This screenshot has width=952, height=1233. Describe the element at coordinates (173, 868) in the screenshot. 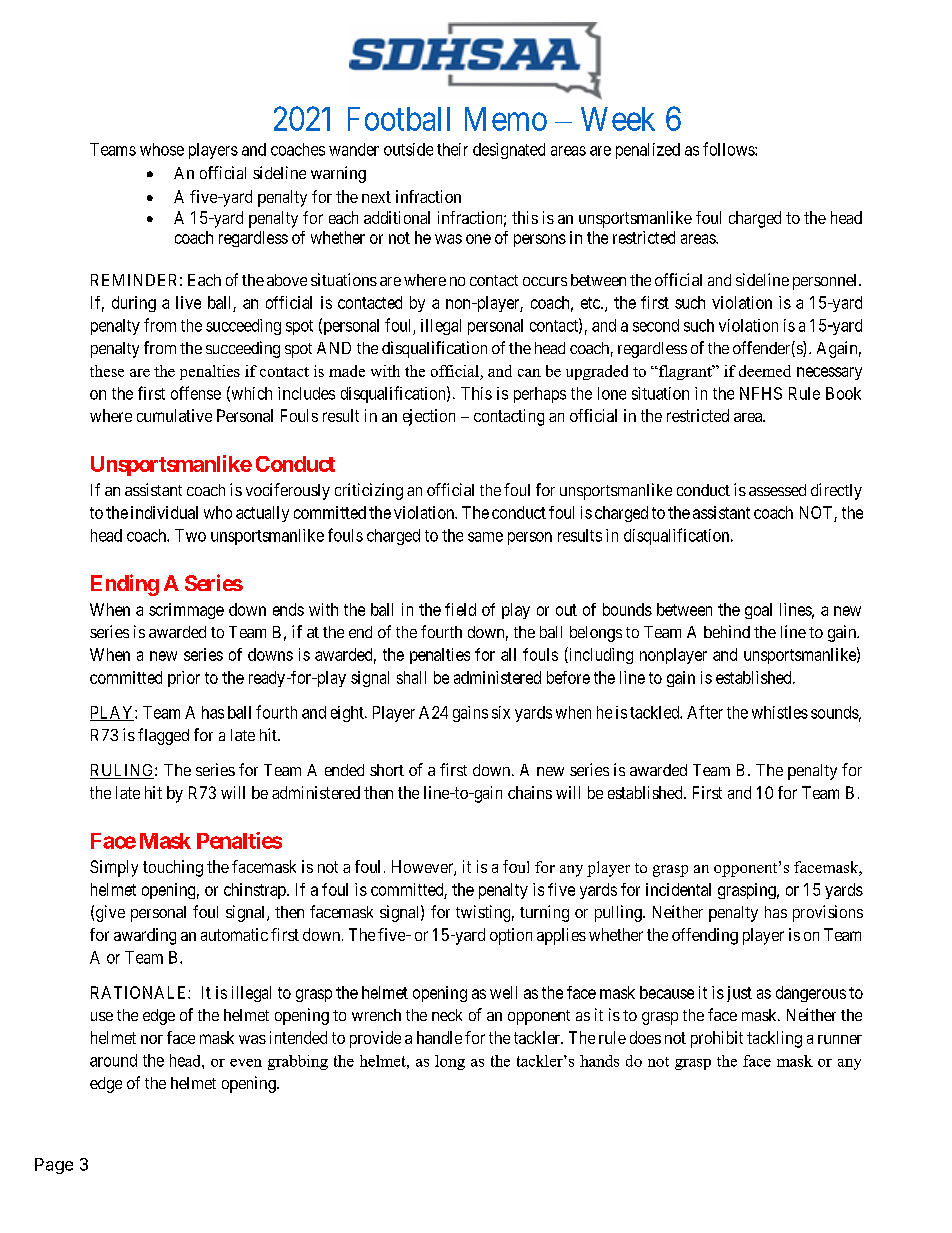

I see `touching` at that location.
